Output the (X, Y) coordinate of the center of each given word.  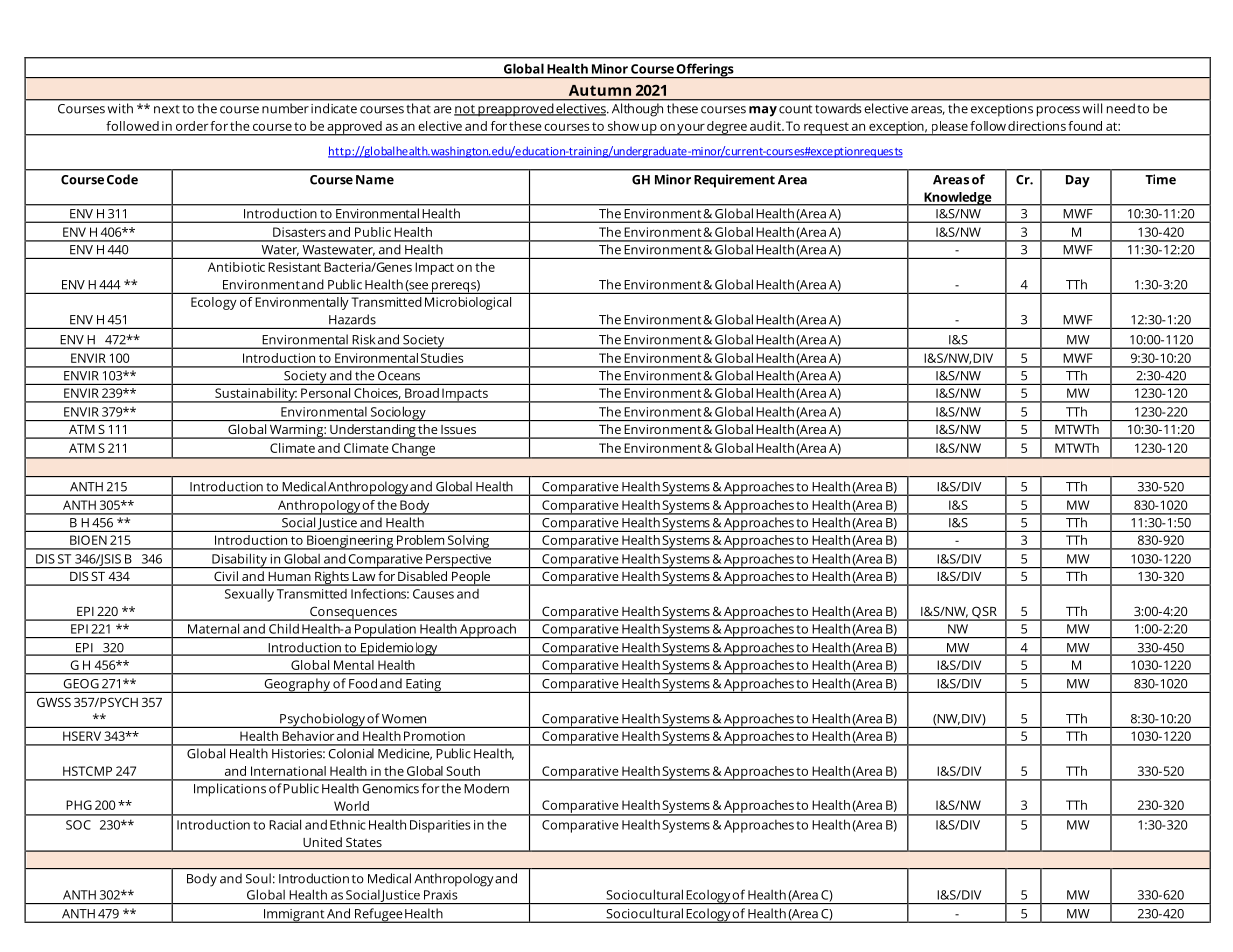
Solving (468, 542)
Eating (424, 686)
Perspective (459, 561)
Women (404, 719)
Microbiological (468, 303)
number (285, 108)
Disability (239, 560)
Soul (258, 878)
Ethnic (348, 824)
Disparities (440, 826)
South (463, 771)
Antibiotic (236, 267)
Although (637, 109)
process (1058, 111)
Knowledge (958, 199)
